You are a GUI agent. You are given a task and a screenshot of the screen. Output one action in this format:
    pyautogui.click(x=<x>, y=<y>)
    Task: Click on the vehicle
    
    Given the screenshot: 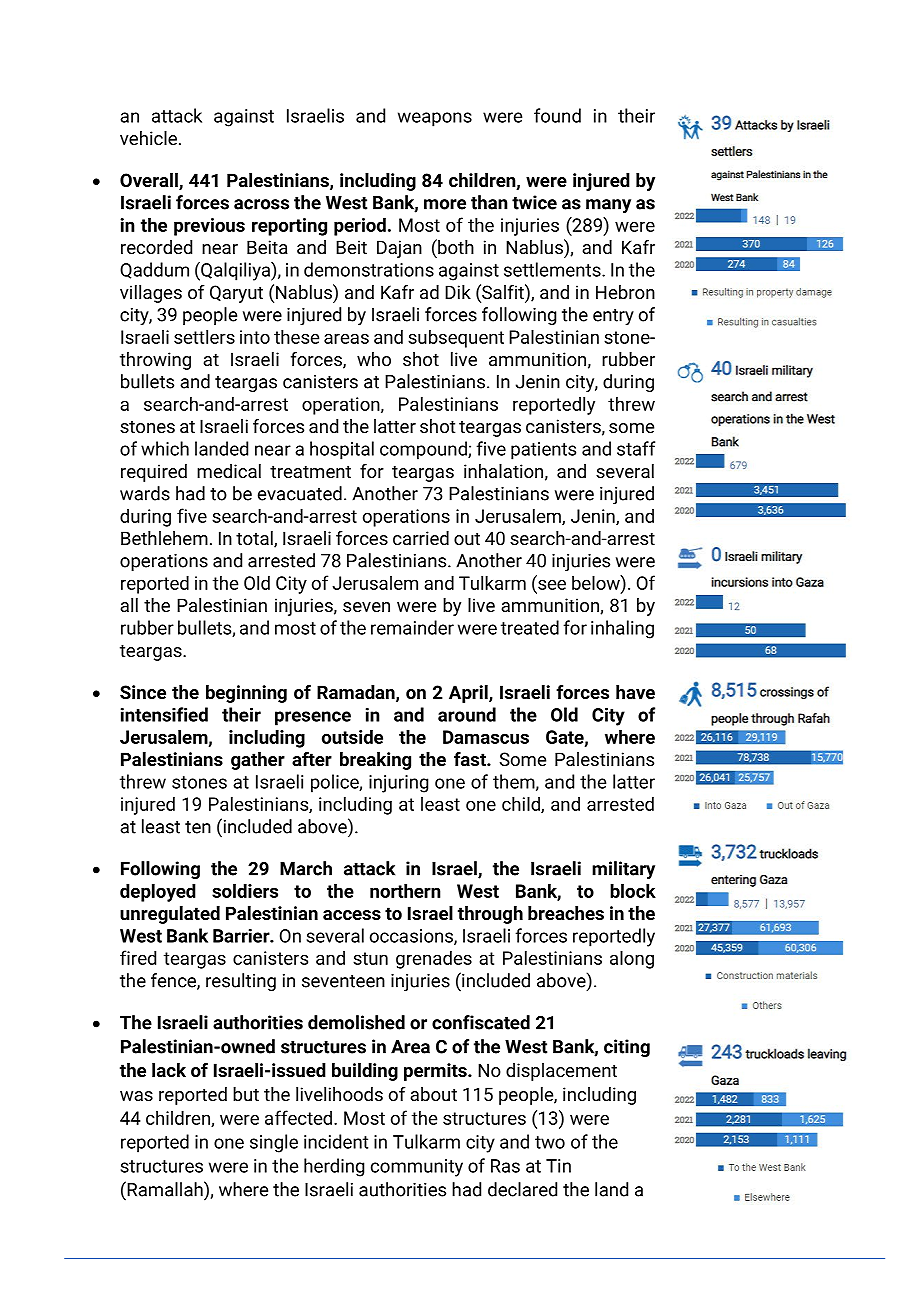 What is the action you would take?
    pyautogui.click(x=148, y=138)
